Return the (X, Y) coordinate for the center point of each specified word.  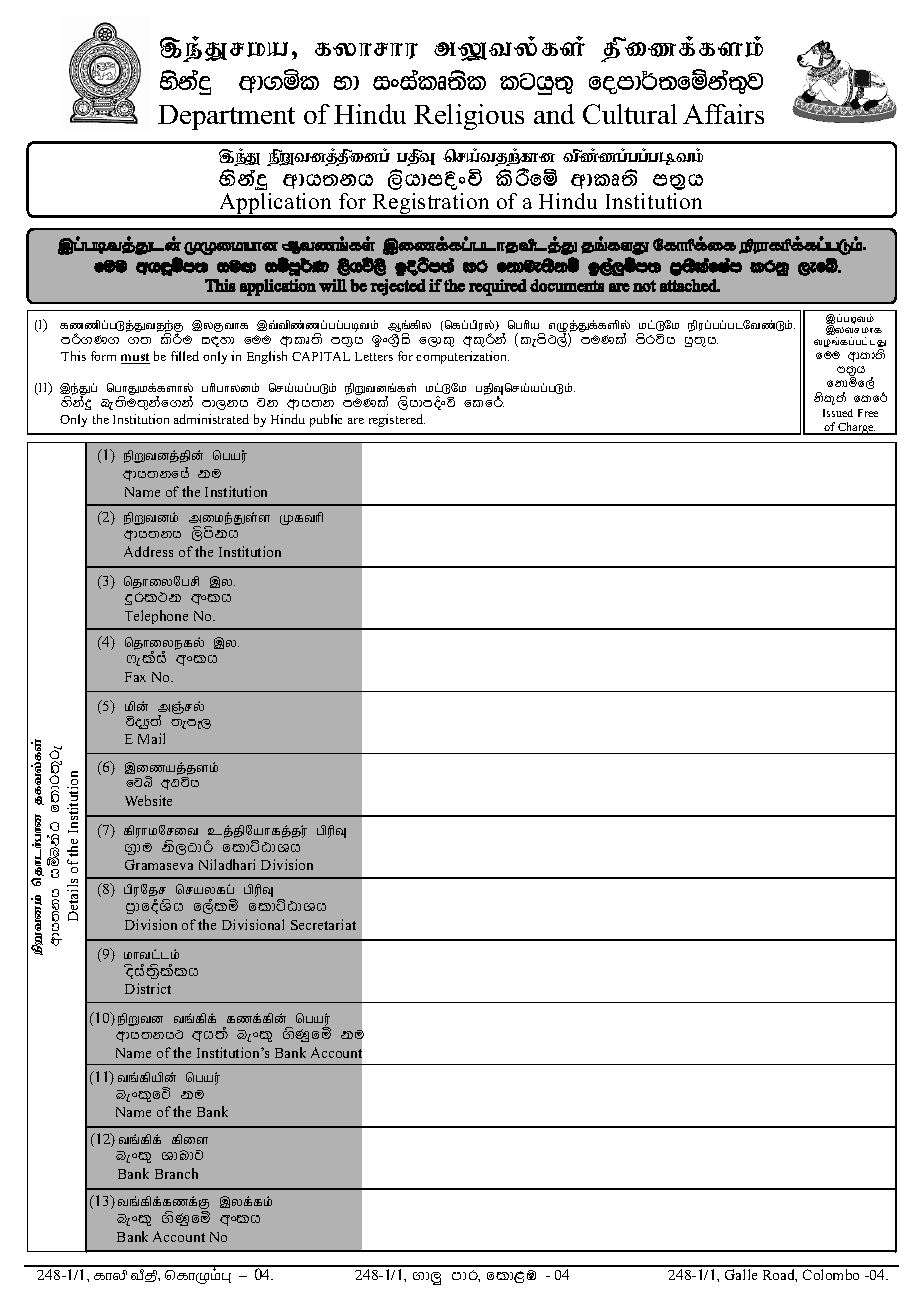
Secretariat (323, 924)
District (148, 988)
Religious (469, 117)
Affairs (723, 114)
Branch (176, 1173)
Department (226, 117)
